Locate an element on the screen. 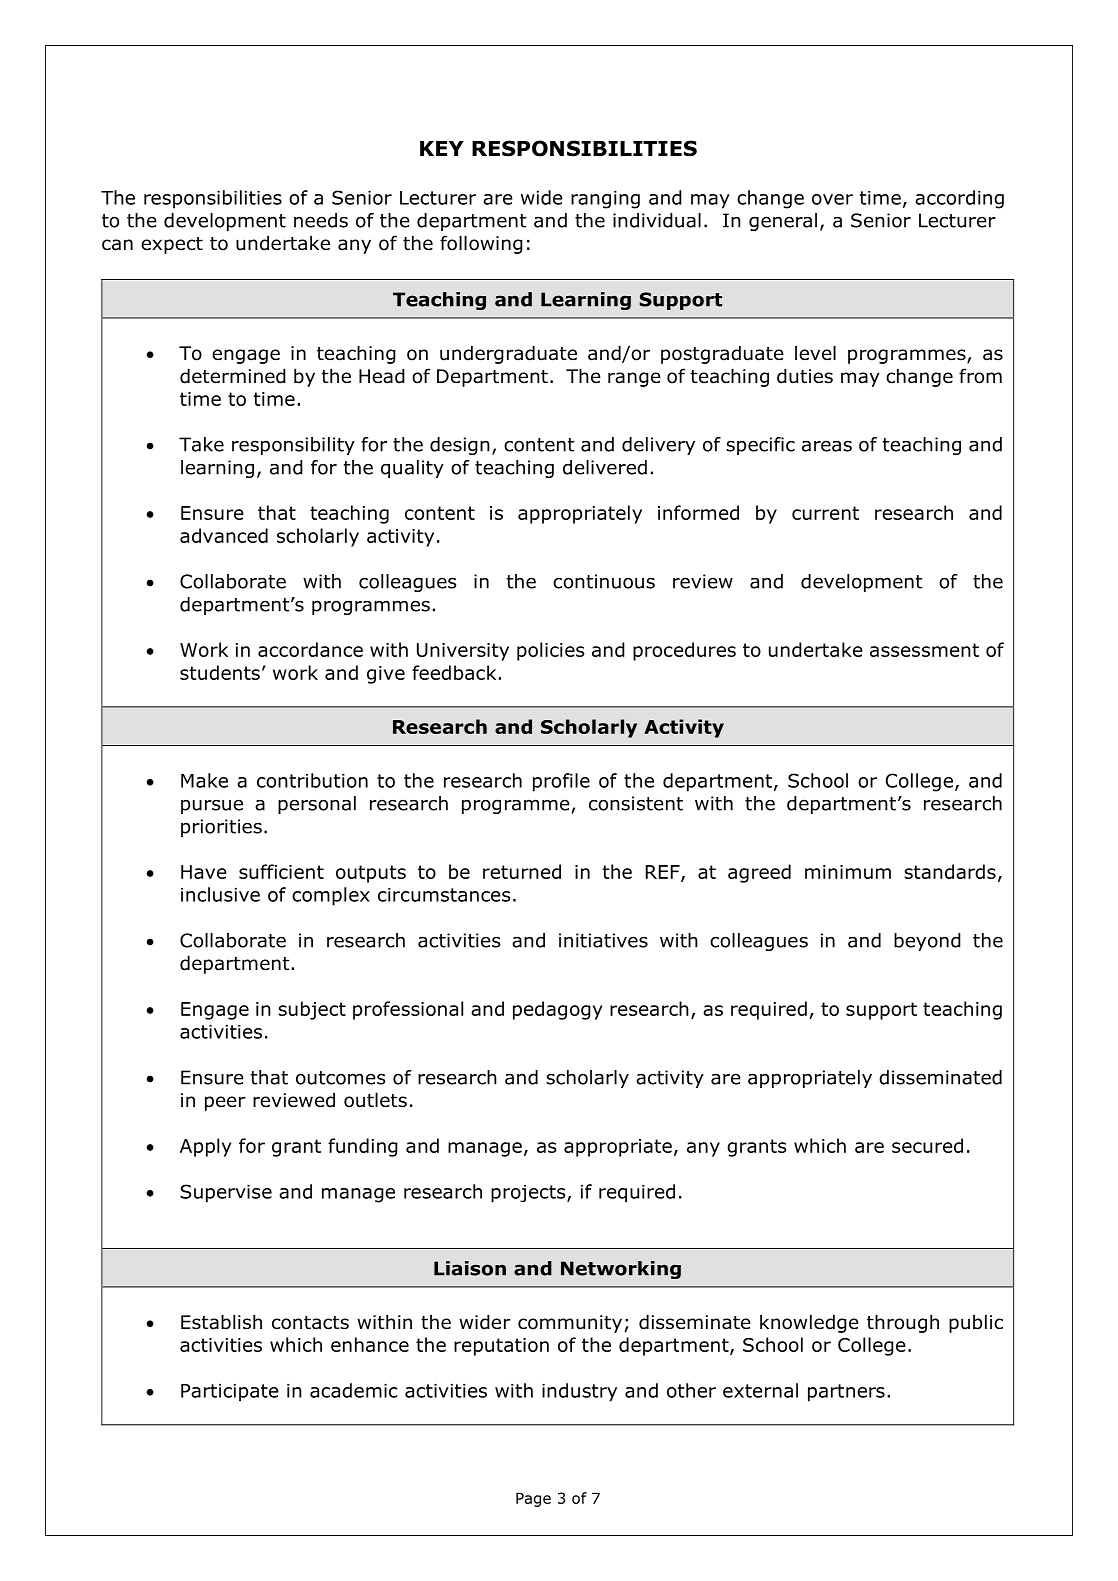  expect is located at coordinates (172, 245).
